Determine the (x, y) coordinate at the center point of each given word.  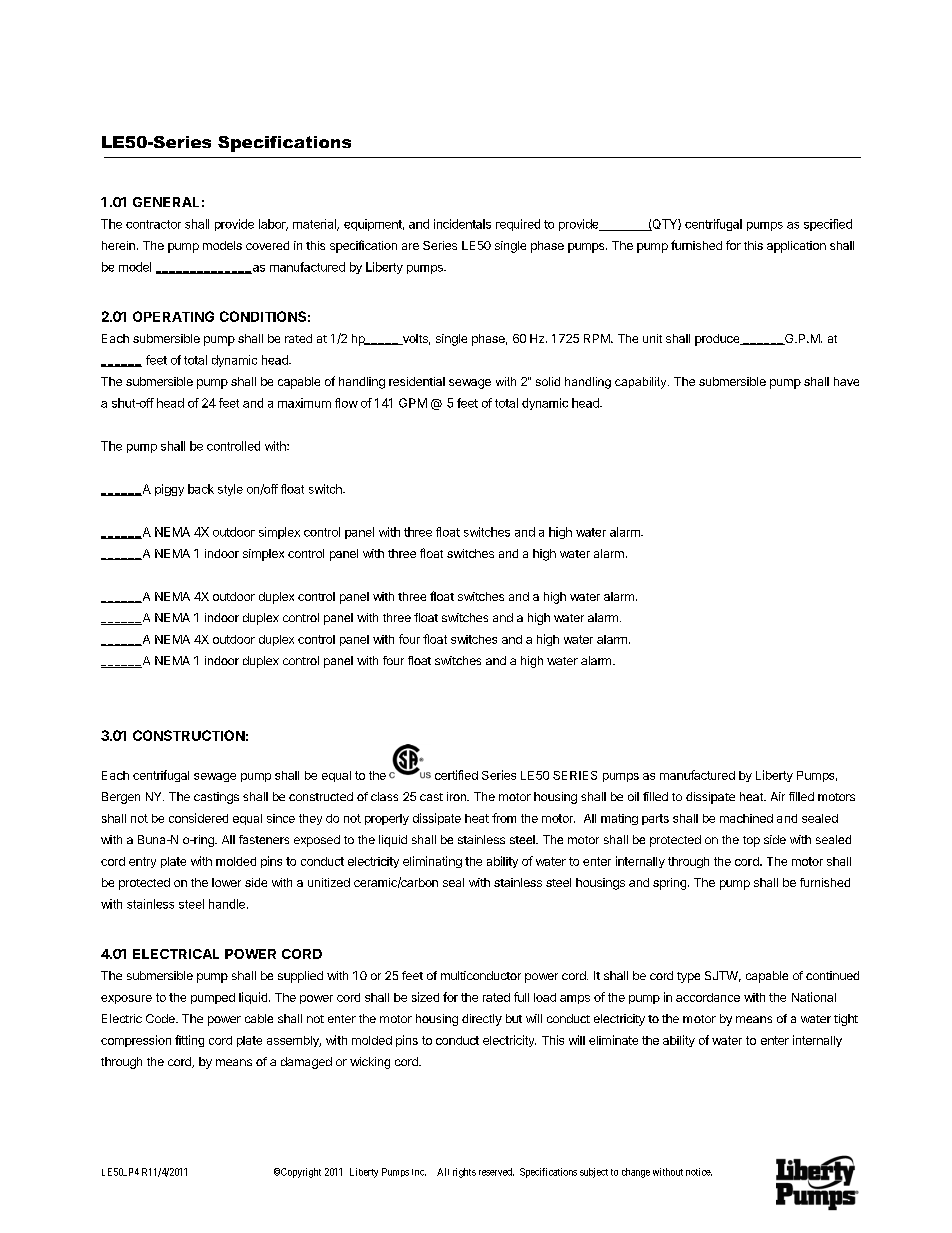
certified (456, 775)
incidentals (462, 224)
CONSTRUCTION (189, 735)
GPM (413, 403)
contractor (153, 224)
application (796, 247)
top (751, 841)
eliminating (432, 862)
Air (778, 796)
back (201, 489)
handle (227, 904)
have (846, 381)
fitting (189, 1041)
